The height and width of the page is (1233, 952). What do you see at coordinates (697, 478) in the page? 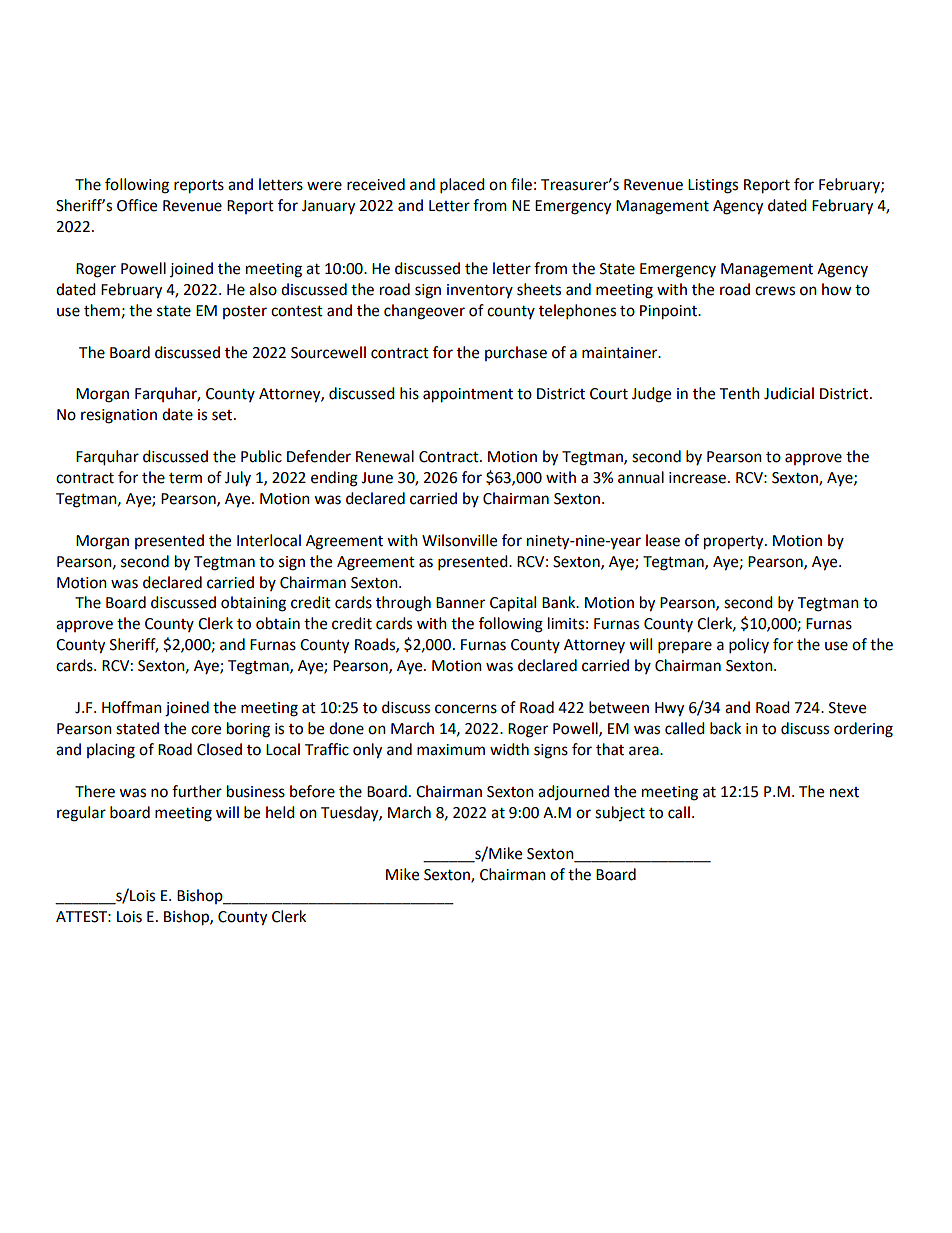
I see `increase` at bounding box center [697, 478].
